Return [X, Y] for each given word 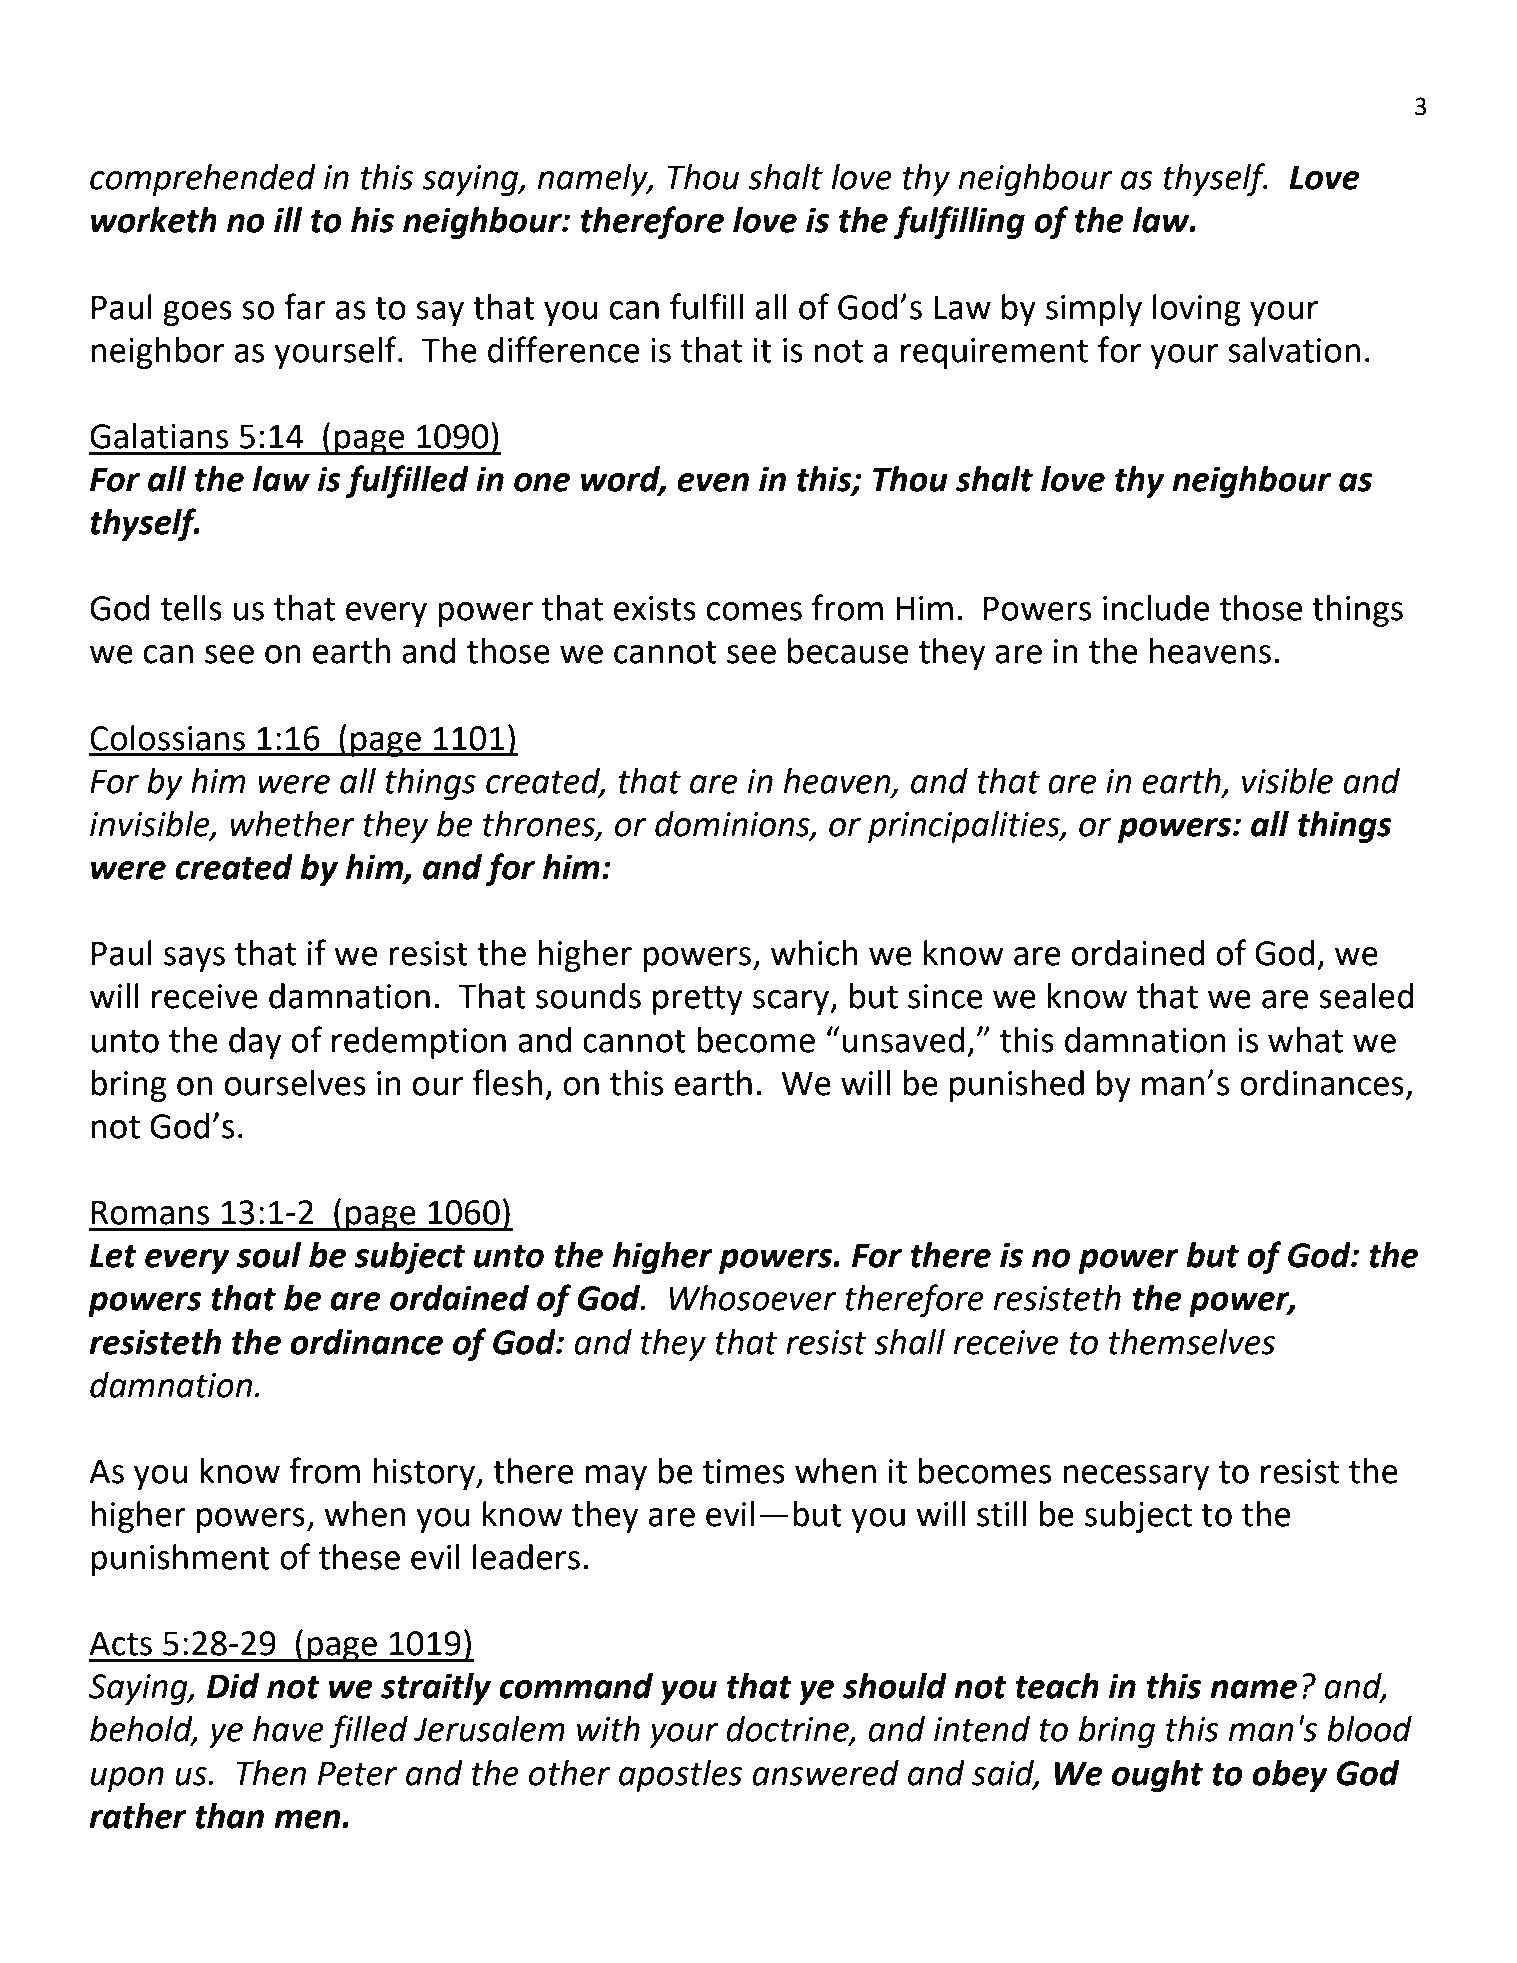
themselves [1192, 1342]
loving [1197, 310]
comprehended [203, 180]
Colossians [167, 738]
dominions [733, 825]
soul [269, 1255]
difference [563, 349]
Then [271, 1773]
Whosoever [753, 1298]
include [1156, 608]
